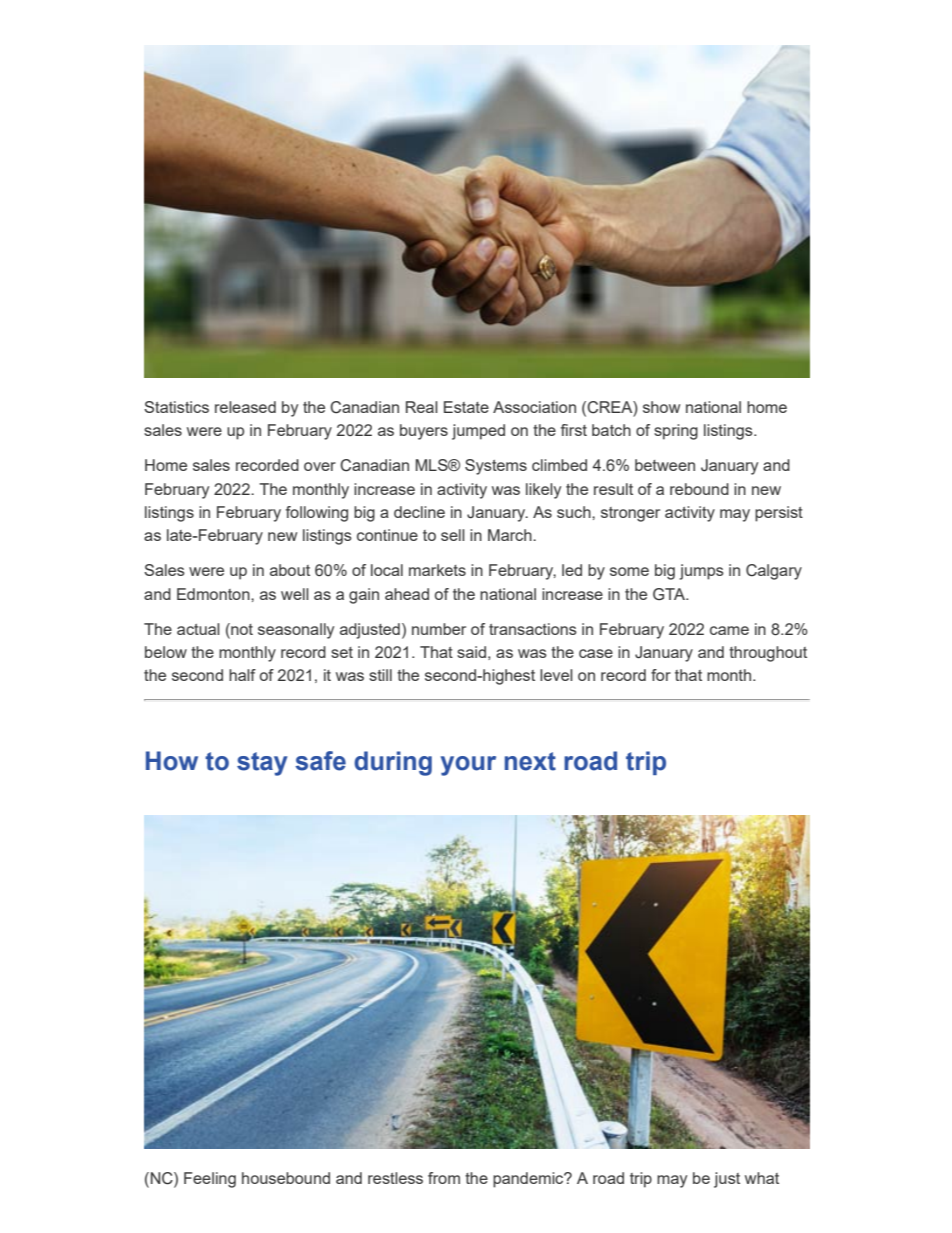 This page has width=952, height=1233. I want to click on stay, so click(262, 764).
